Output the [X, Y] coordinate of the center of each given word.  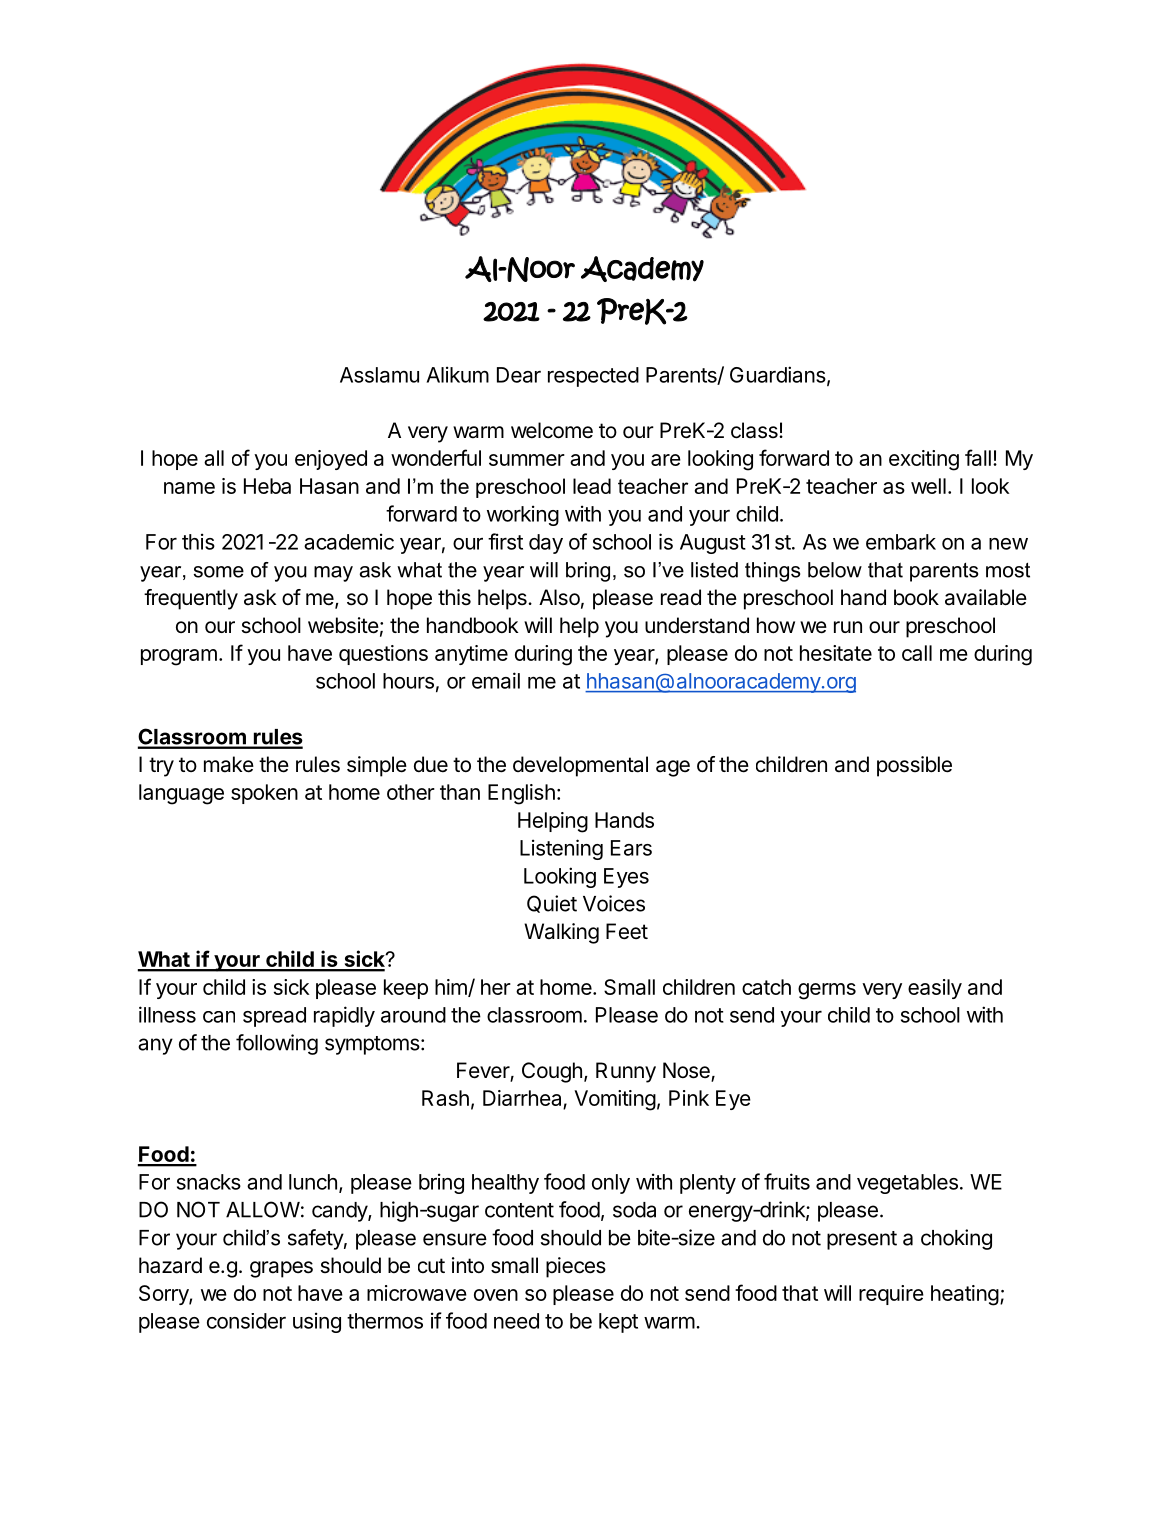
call [917, 653]
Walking [561, 933]
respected [593, 377]
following [277, 1044]
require [891, 1295]
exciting [924, 460]
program [179, 657]
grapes [281, 1269]
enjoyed [331, 460]
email [496, 680]
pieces [576, 1267]
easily [935, 989]
